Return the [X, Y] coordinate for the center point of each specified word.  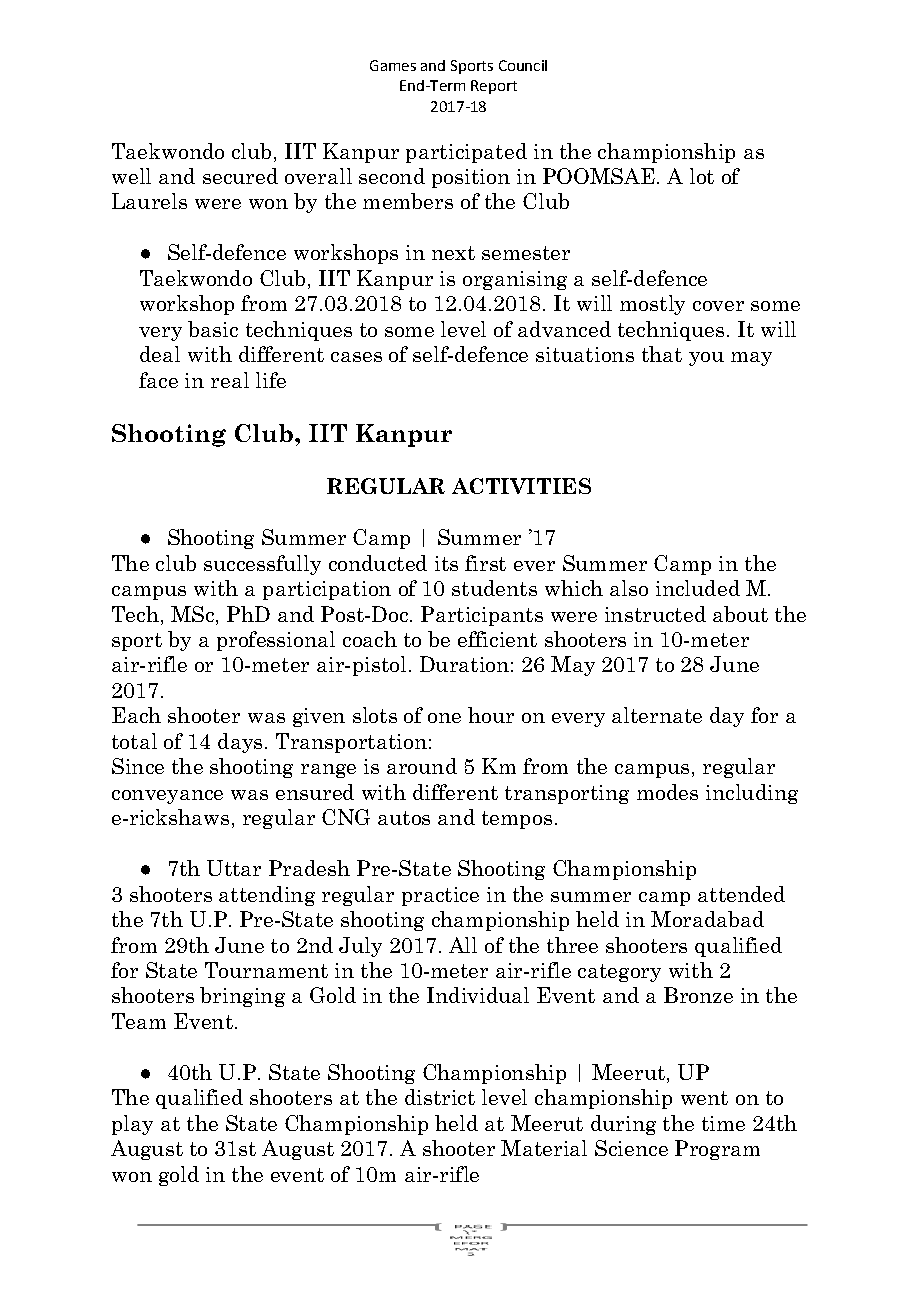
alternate [657, 715]
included [698, 588]
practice [440, 896]
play [132, 1125]
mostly [652, 305]
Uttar [234, 868]
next [453, 253]
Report [494, 87]
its [446, 563]
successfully [262, 565]
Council [523, 65]
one [444, 718]
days [240, 743]
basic [213, 329]
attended [741, 894]
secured [240, 176]
